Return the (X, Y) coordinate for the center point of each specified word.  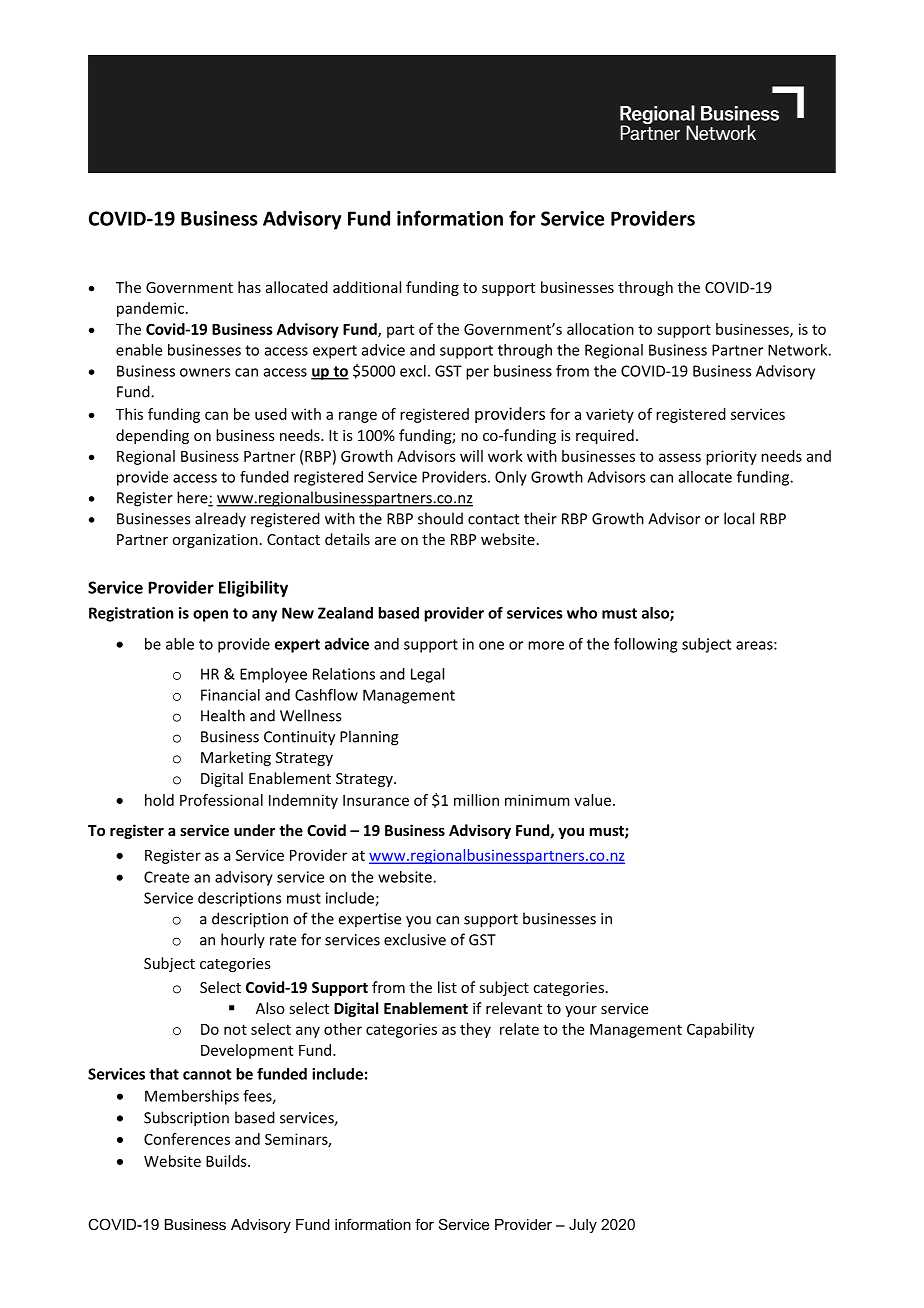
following (645, 645)
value (592, 800)
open (210, 616)
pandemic (150, 309)
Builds (227, 1161)
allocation (600, 329)
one (491, 645)
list (447, 987)
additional (367, 287)
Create (166, 877)
